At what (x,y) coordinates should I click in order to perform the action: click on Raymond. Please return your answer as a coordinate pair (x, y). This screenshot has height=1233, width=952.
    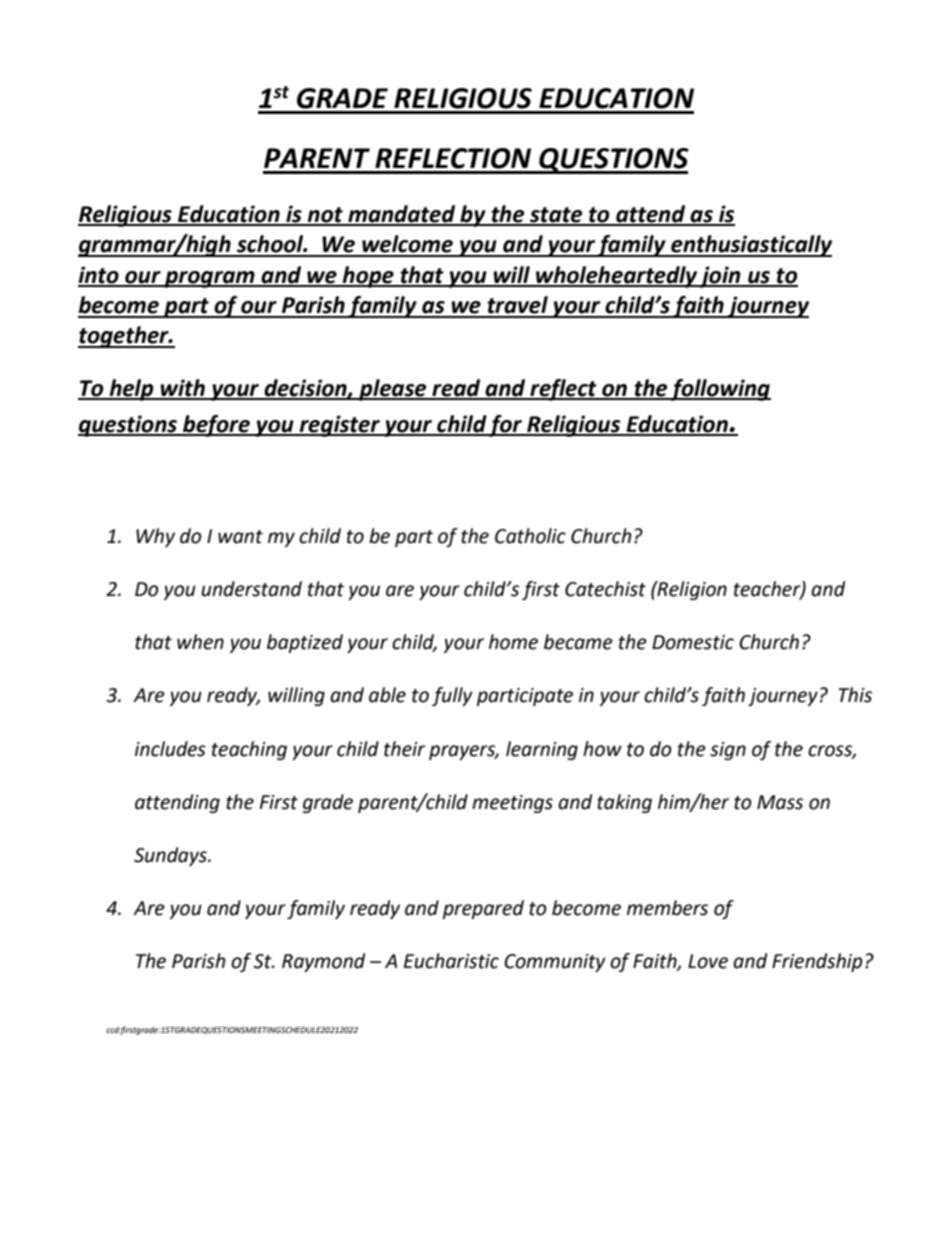
    Looking at the image, I should click on (323, 962).
